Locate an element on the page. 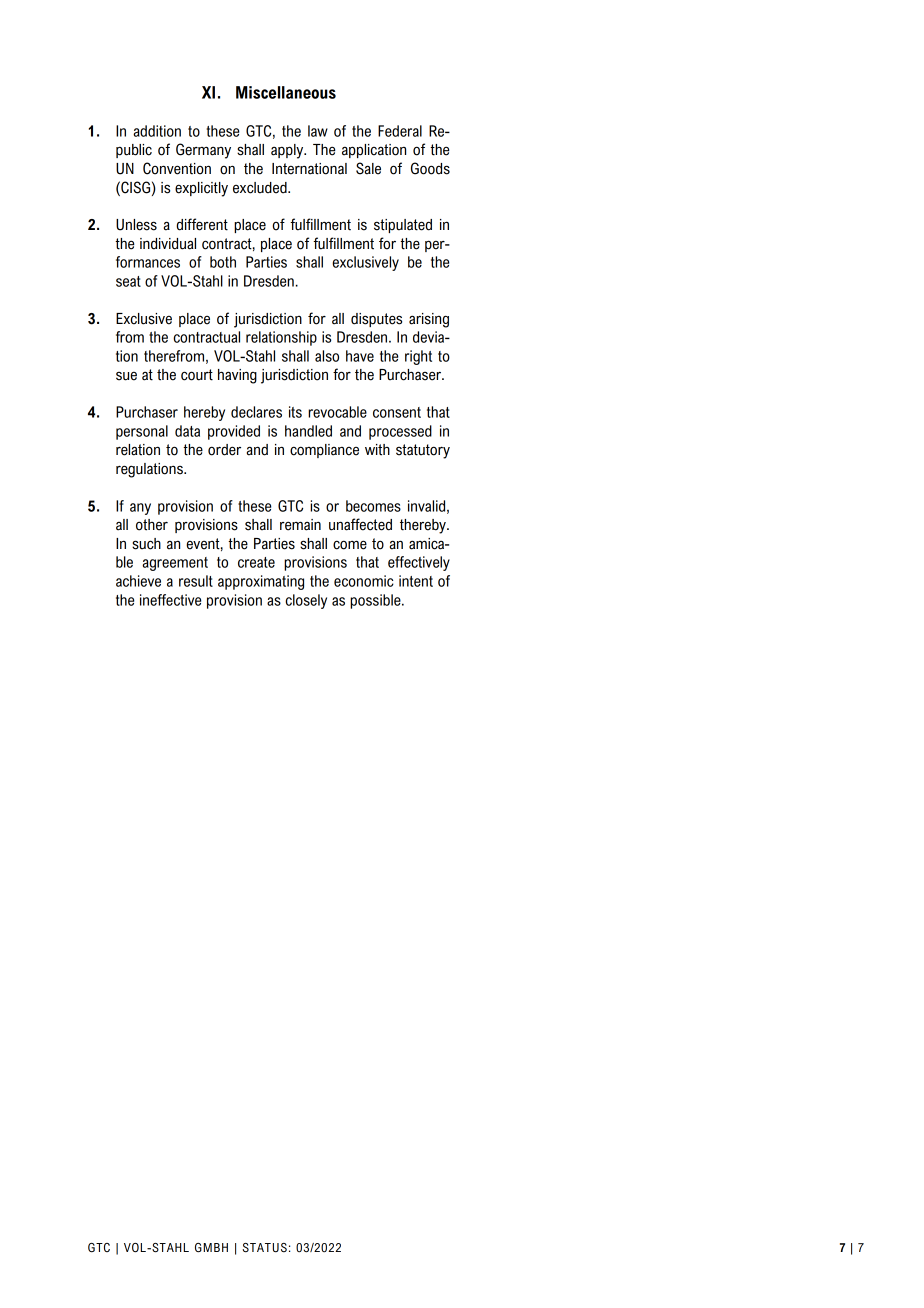 The image size is (924, 1308). closely is located at coordinates (306, 601).
